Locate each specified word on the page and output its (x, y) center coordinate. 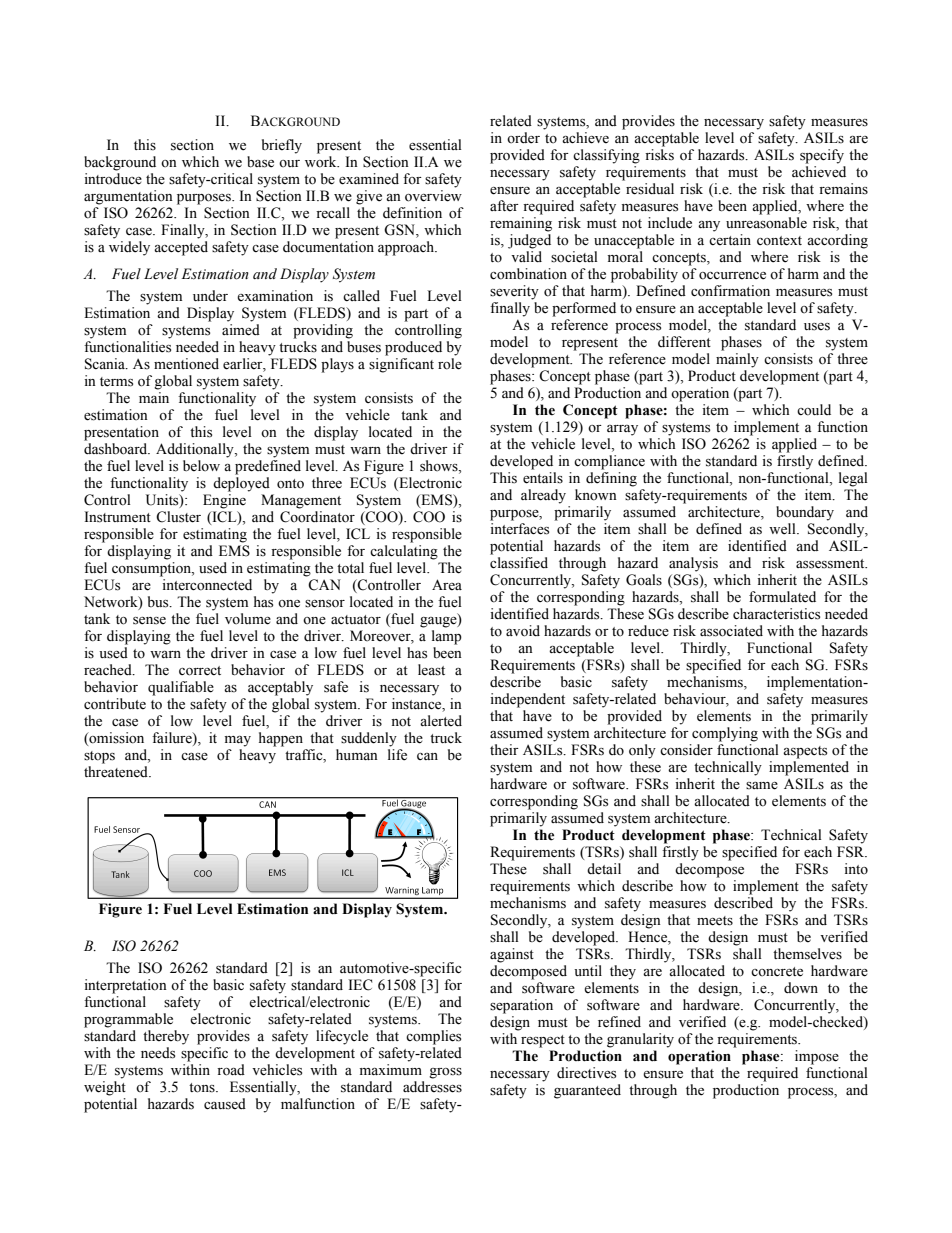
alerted (441, 721)
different (684, 342)
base (260, 162)
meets (715, 921)
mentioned (186, 364)
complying (725, 734)
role (450, 364)
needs (158, 1053)
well (783, 529)
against (512, 955)
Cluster (178, 517)
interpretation (125, 986)
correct (200, 671)
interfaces (519, 527)
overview (433, 196)
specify (822, 156)
